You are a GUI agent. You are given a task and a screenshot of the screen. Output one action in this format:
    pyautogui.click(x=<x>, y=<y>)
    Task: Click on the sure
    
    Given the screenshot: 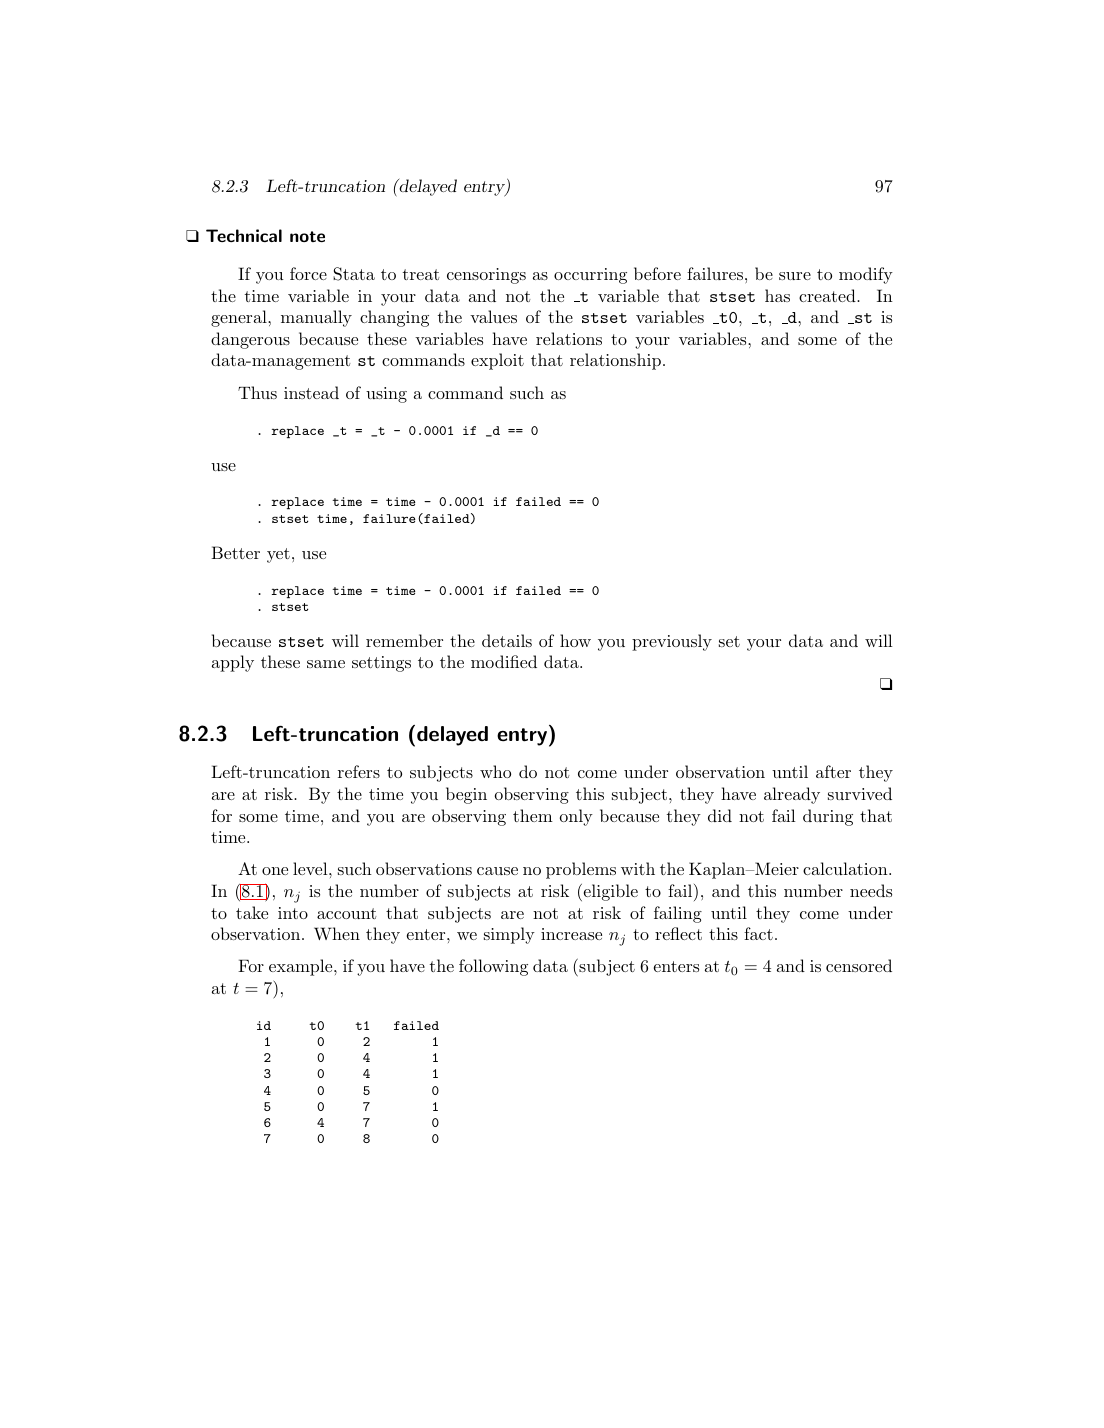 What is the action you would take?
    pyautogui.click(x=795, y=276)
